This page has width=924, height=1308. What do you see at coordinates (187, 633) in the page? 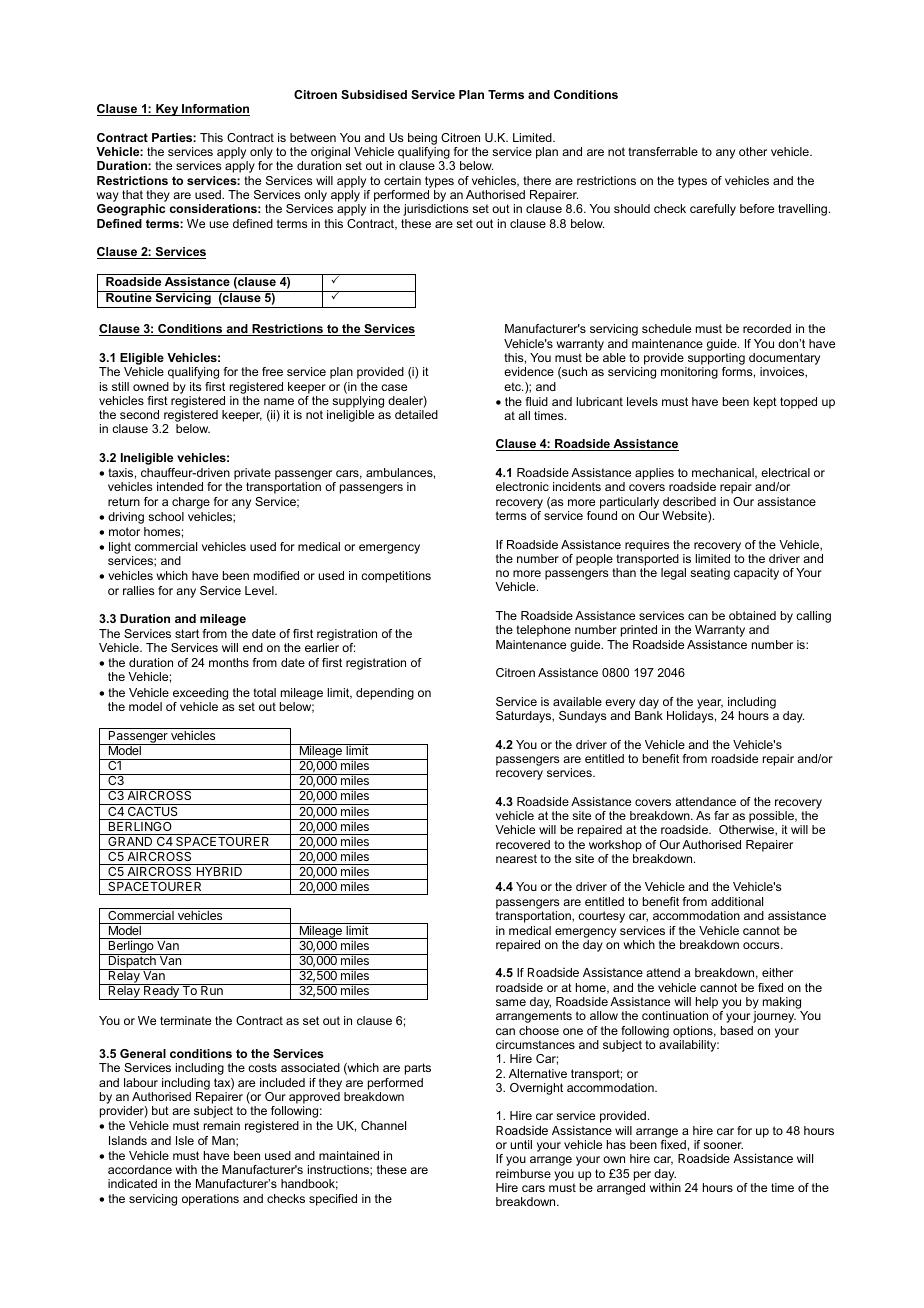
I see `start` at bounding box center [187, 633].
